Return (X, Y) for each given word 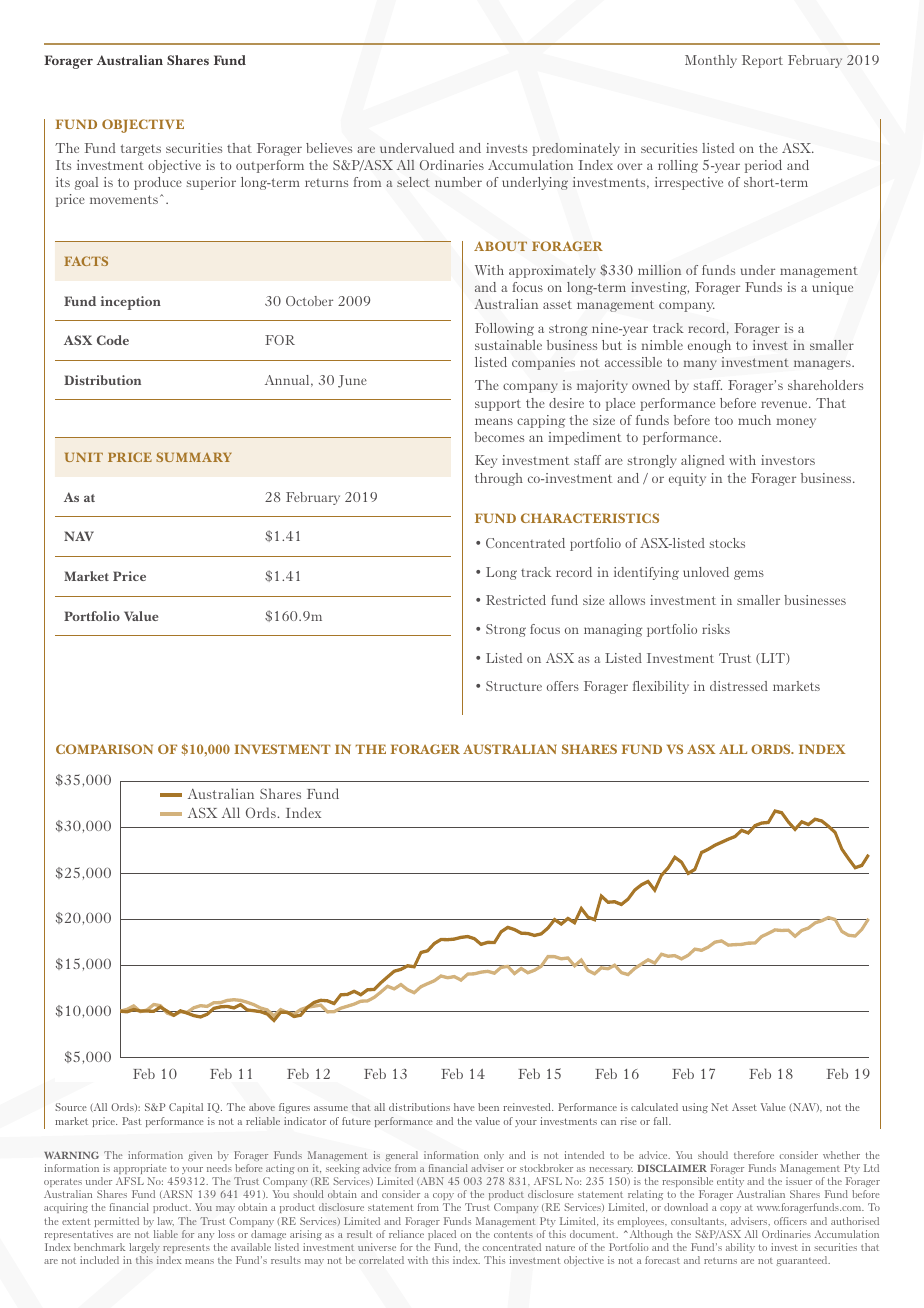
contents (513, 1234)
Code (113, 340)
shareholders (825, 385)
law (166, 1221)
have (464, 1107)
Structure (514, 686)
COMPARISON (104, 749)
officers (790, 1221)
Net (719, 1107)
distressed (739, 686)
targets (140, 150)
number (458, 182)
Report (762, 61)
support (498, 405)
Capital (186, 1108)
